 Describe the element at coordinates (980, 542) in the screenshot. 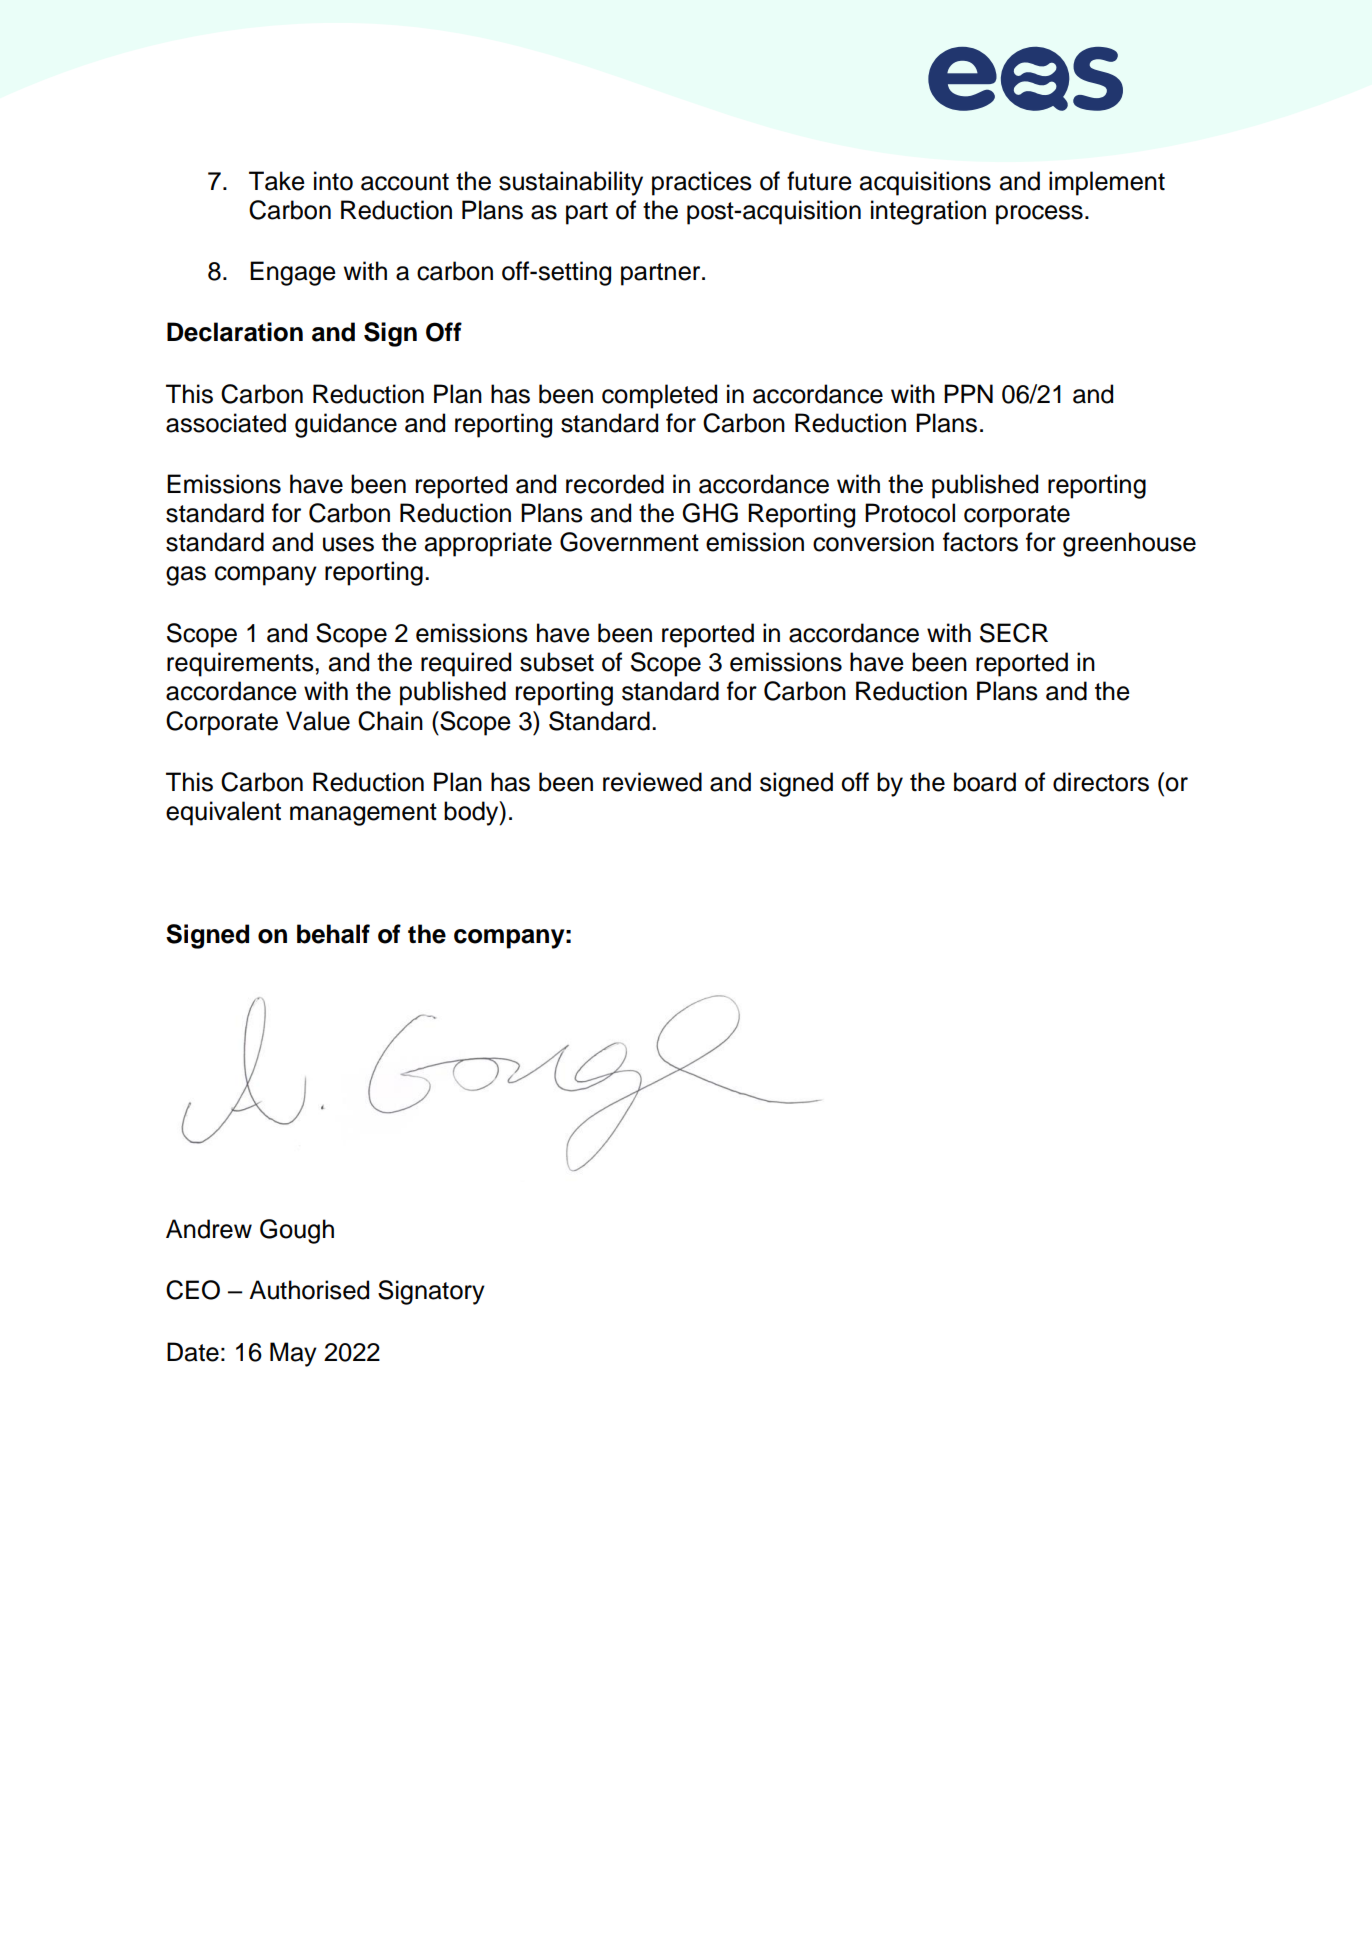

I see `factors` at that location.
